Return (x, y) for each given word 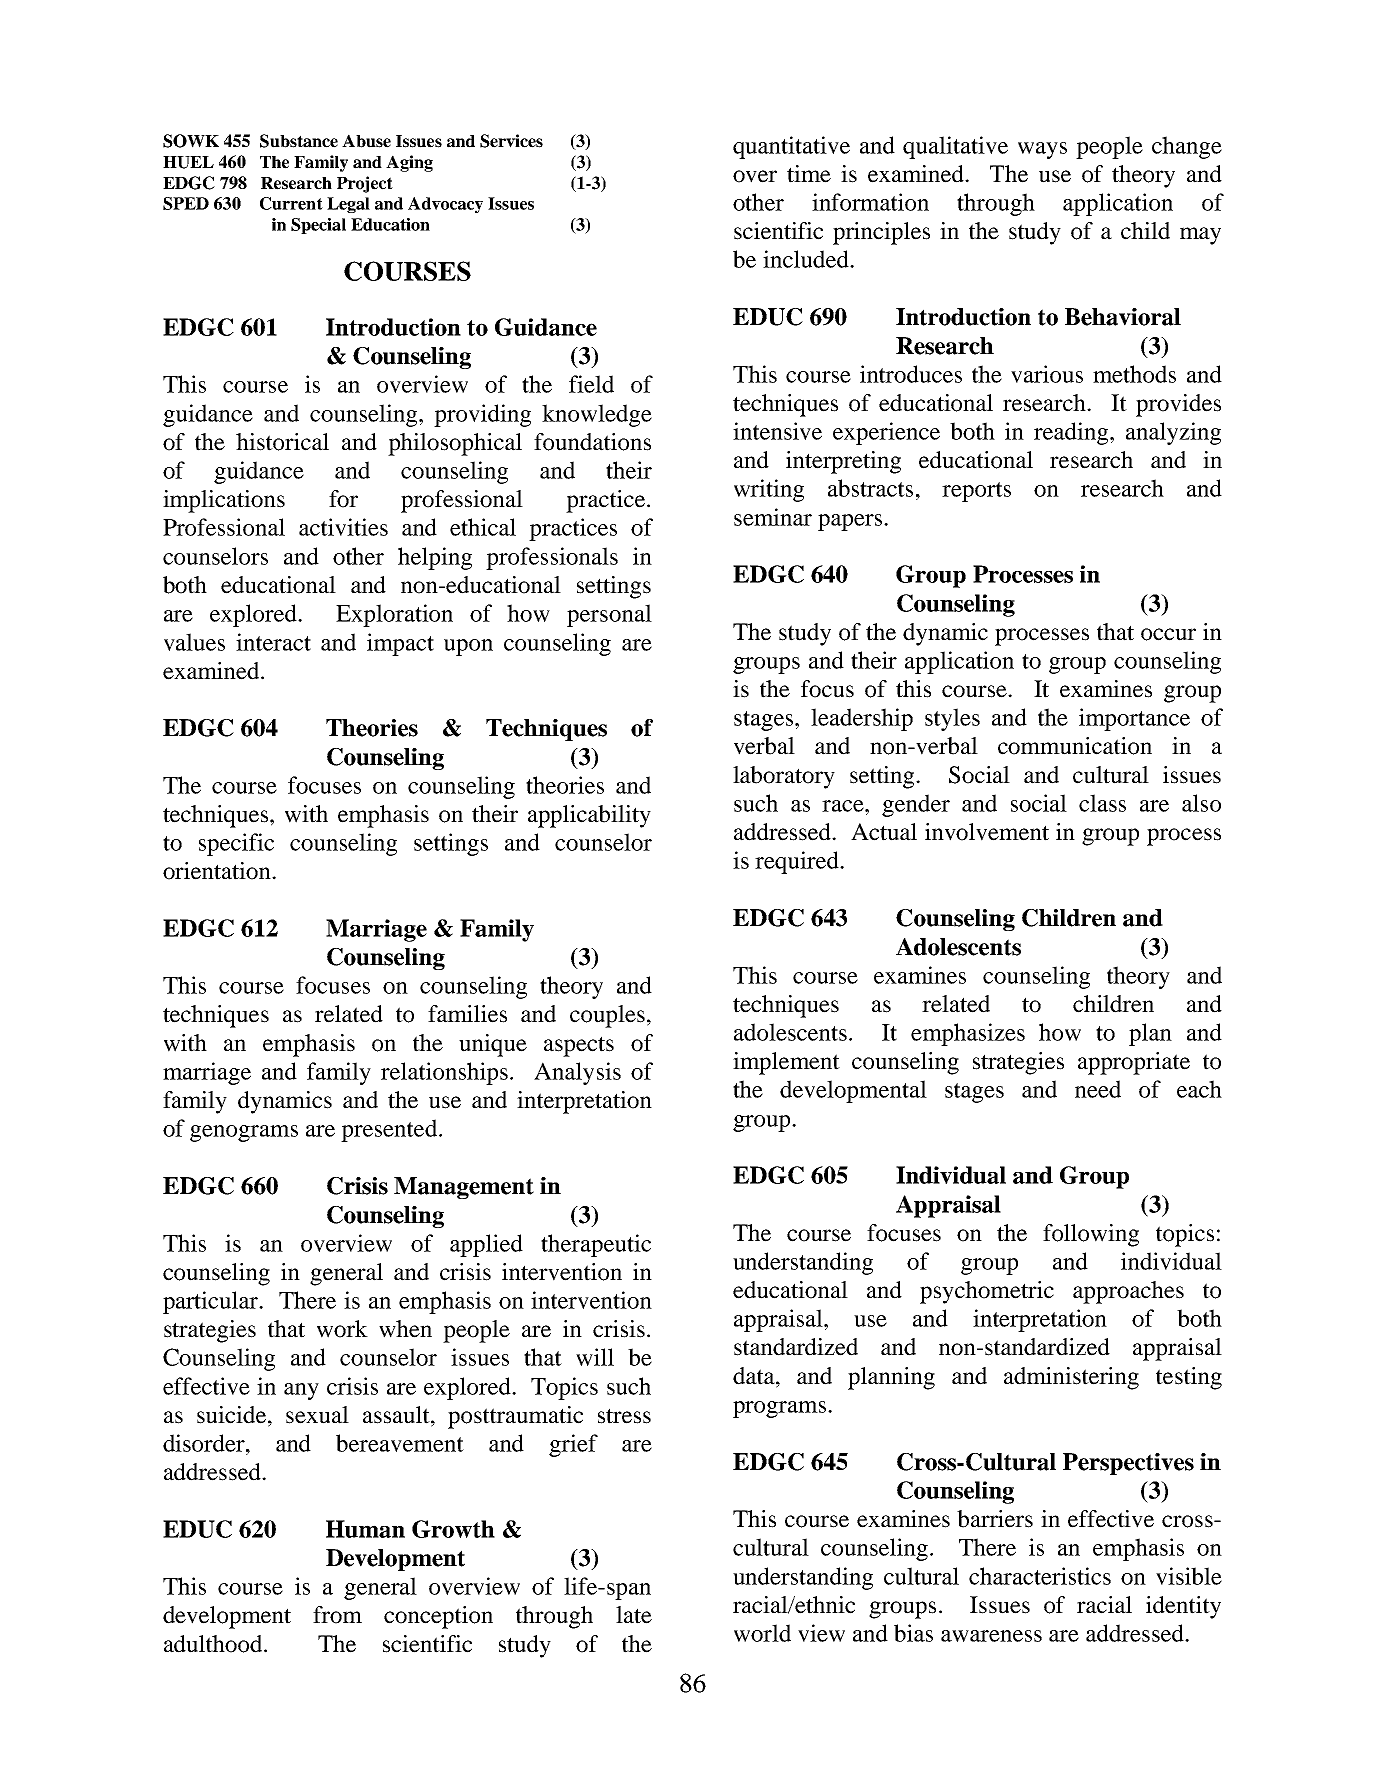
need (1098, 1089)
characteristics (1040, 1576)
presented (389, 1130)
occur (1168, 634)
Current (291, 203)
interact (273, 642)
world (762, 1633)
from (337, 1615)
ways (1042, 150)
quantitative (791, 147)
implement (786, 1063)
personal (609, 615)
